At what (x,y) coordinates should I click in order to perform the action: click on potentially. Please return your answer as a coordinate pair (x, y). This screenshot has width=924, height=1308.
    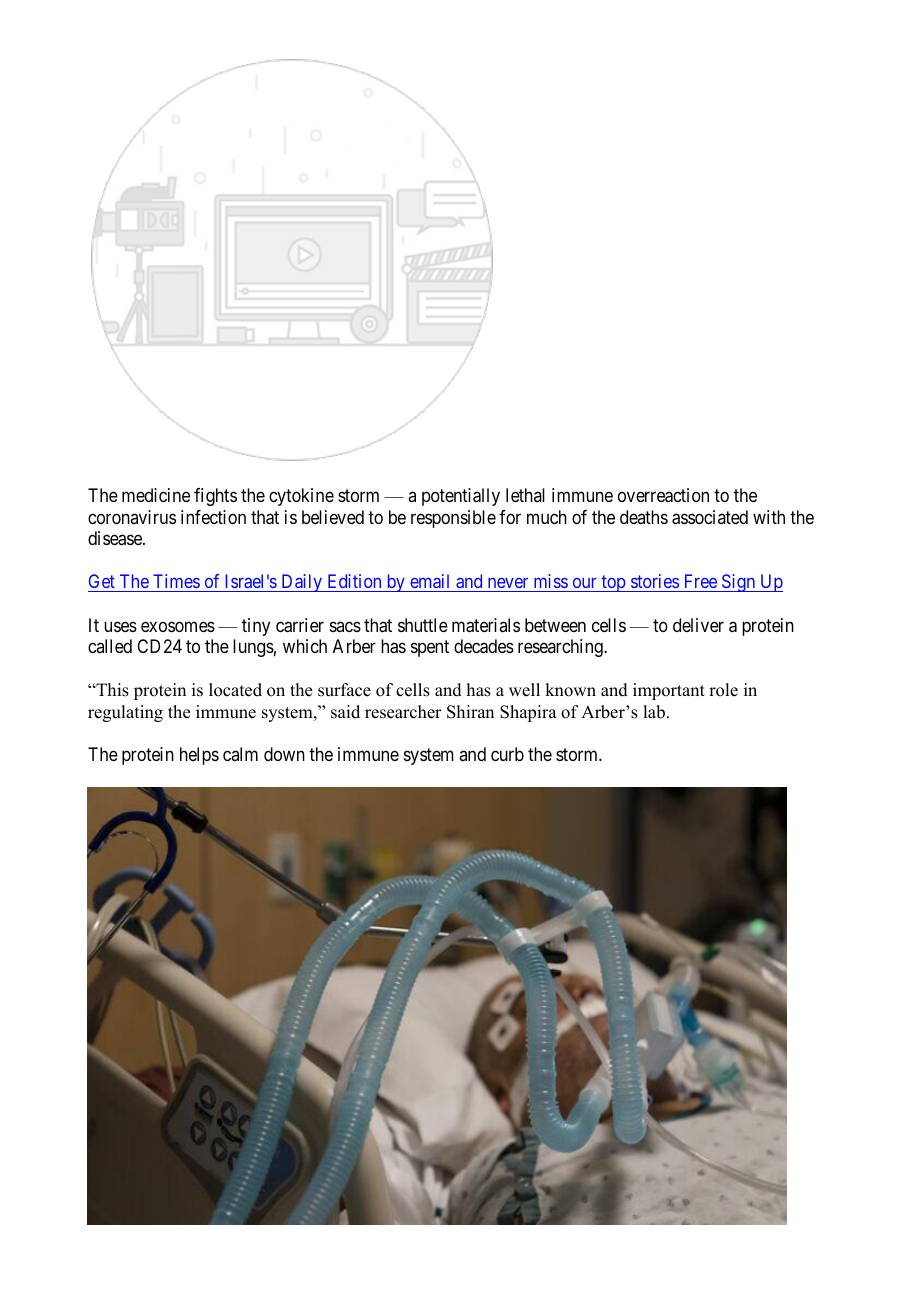
    Looking at the image, I should click on (461, 497).
